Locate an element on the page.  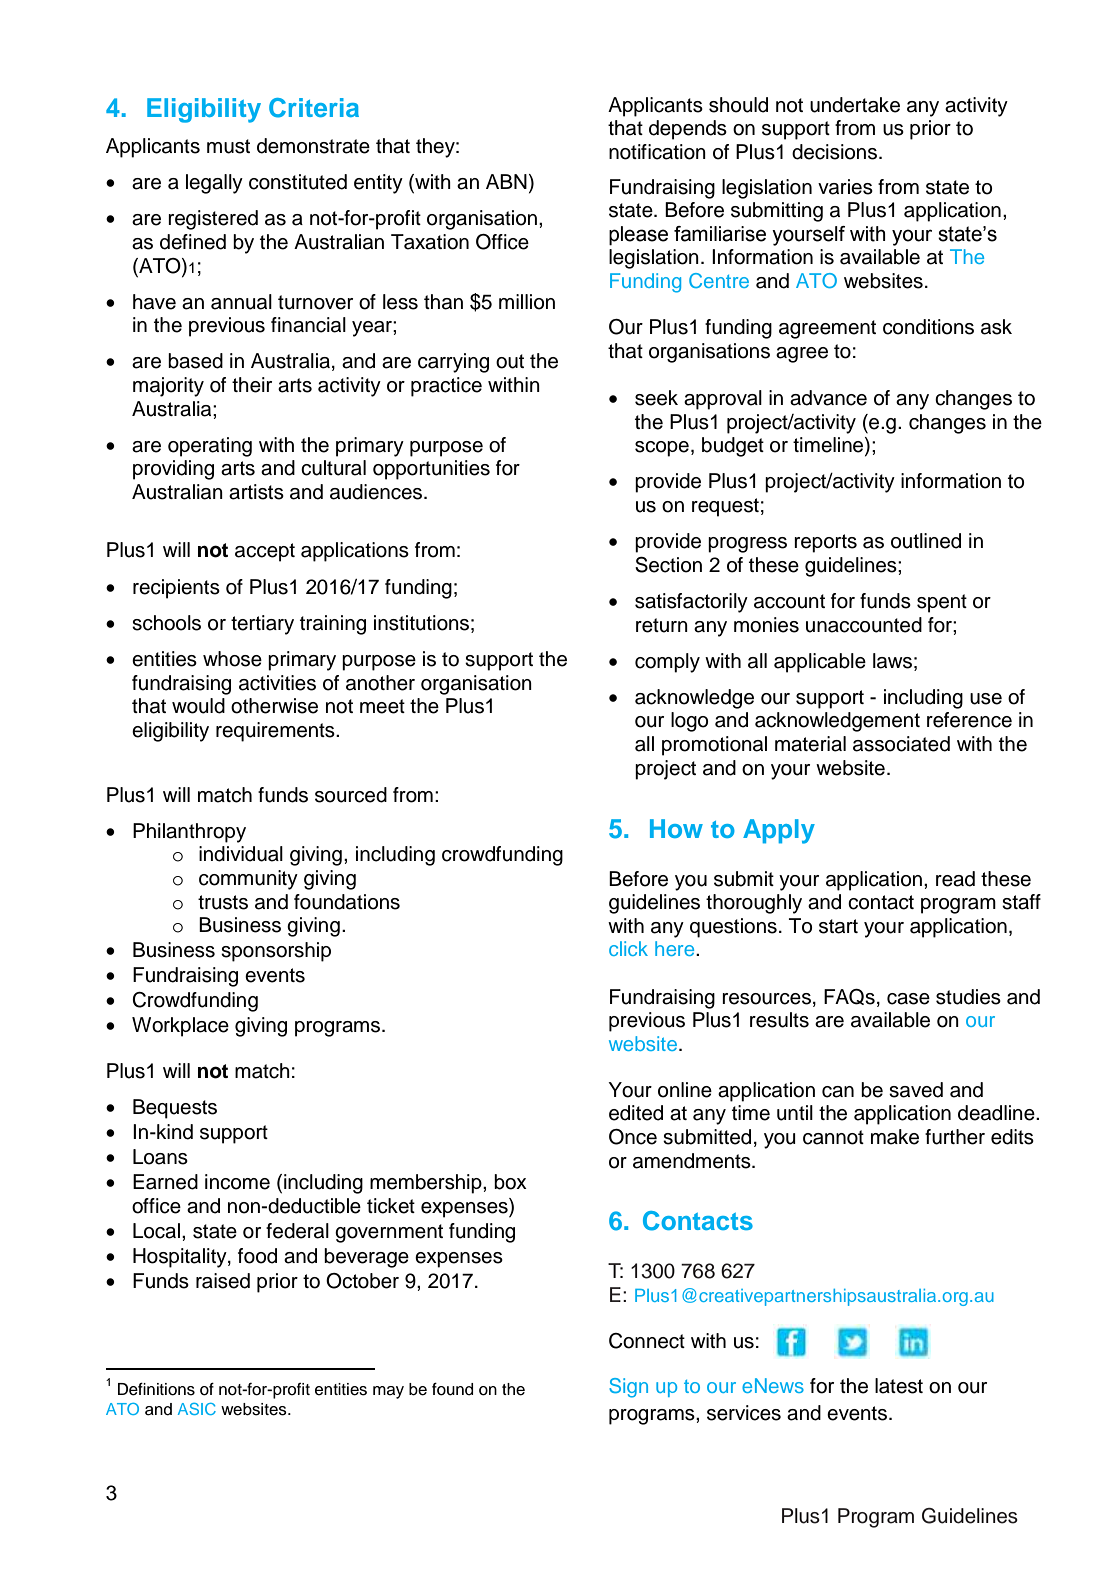
requirements is located at coordinates (276, 732).
